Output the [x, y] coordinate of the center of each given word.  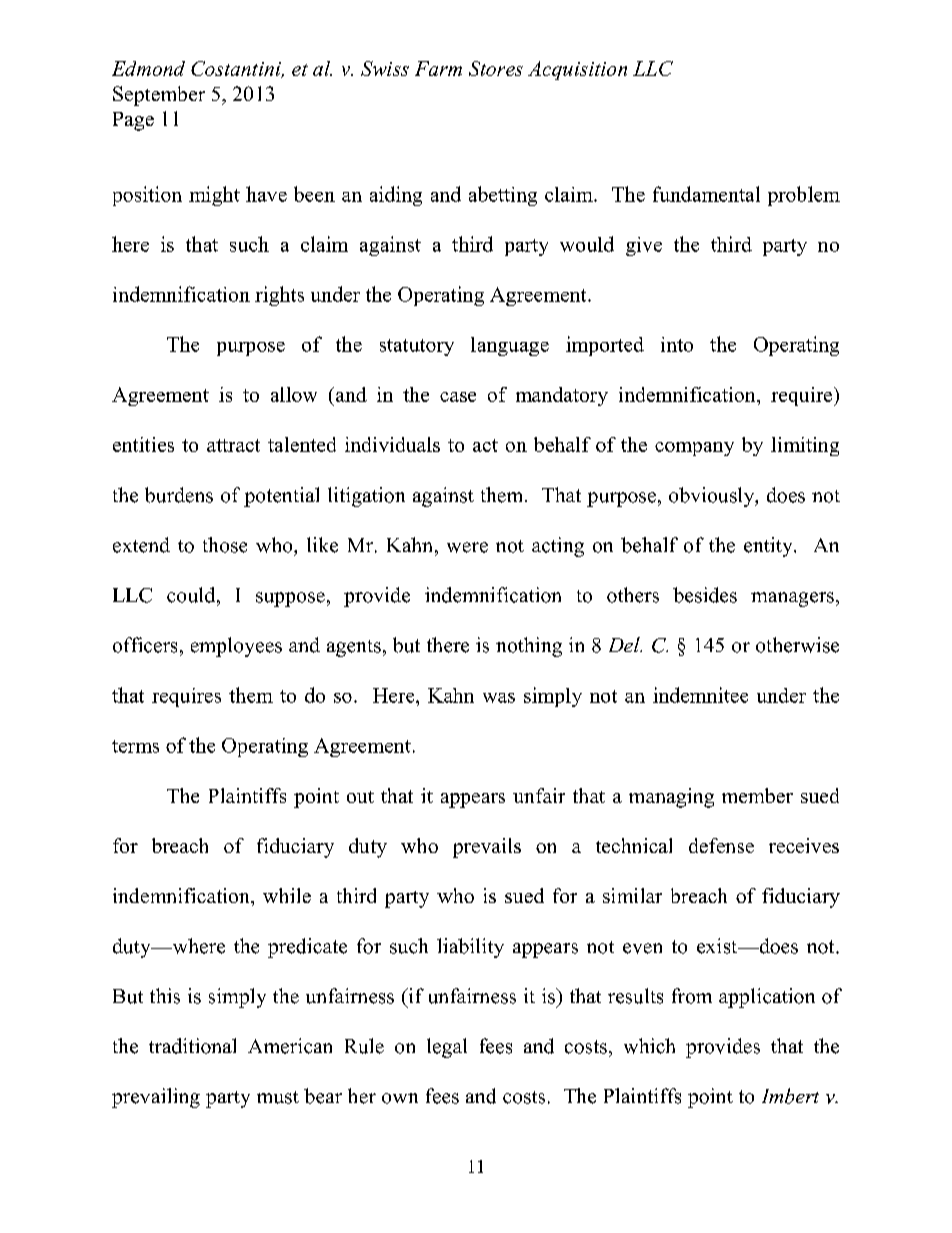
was [499, 698]
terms [135, 746]
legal [447, 1048]
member [757, 795]
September [159, 96]
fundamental [706, 194]
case [458, 397]
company [694, 449]
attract [233, 445]
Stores [496, 68]
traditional [192, 1046]
